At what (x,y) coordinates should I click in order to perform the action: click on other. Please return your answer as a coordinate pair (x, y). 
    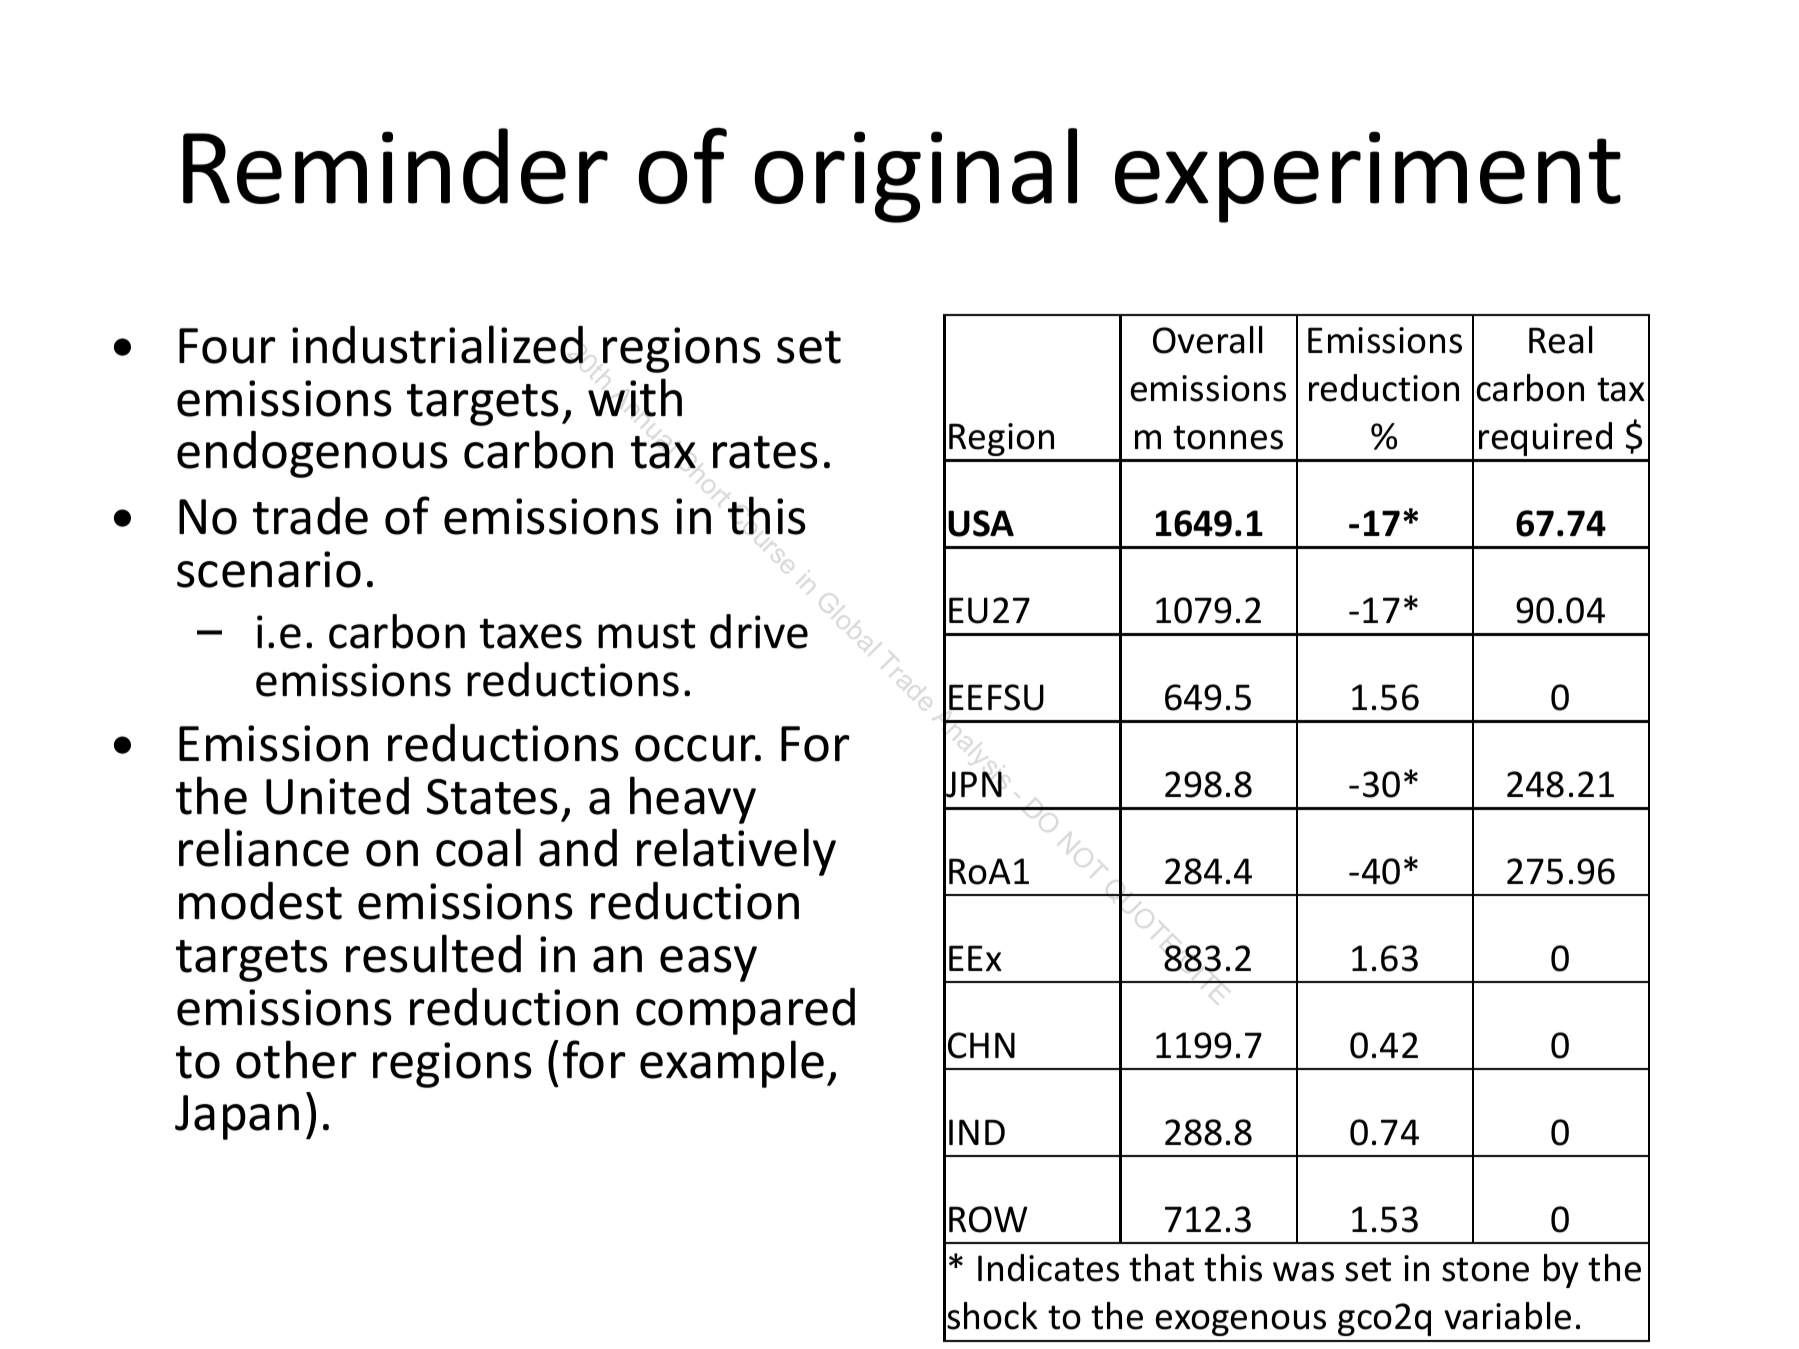
    Looking at the image, I should click on (296, 1059).
